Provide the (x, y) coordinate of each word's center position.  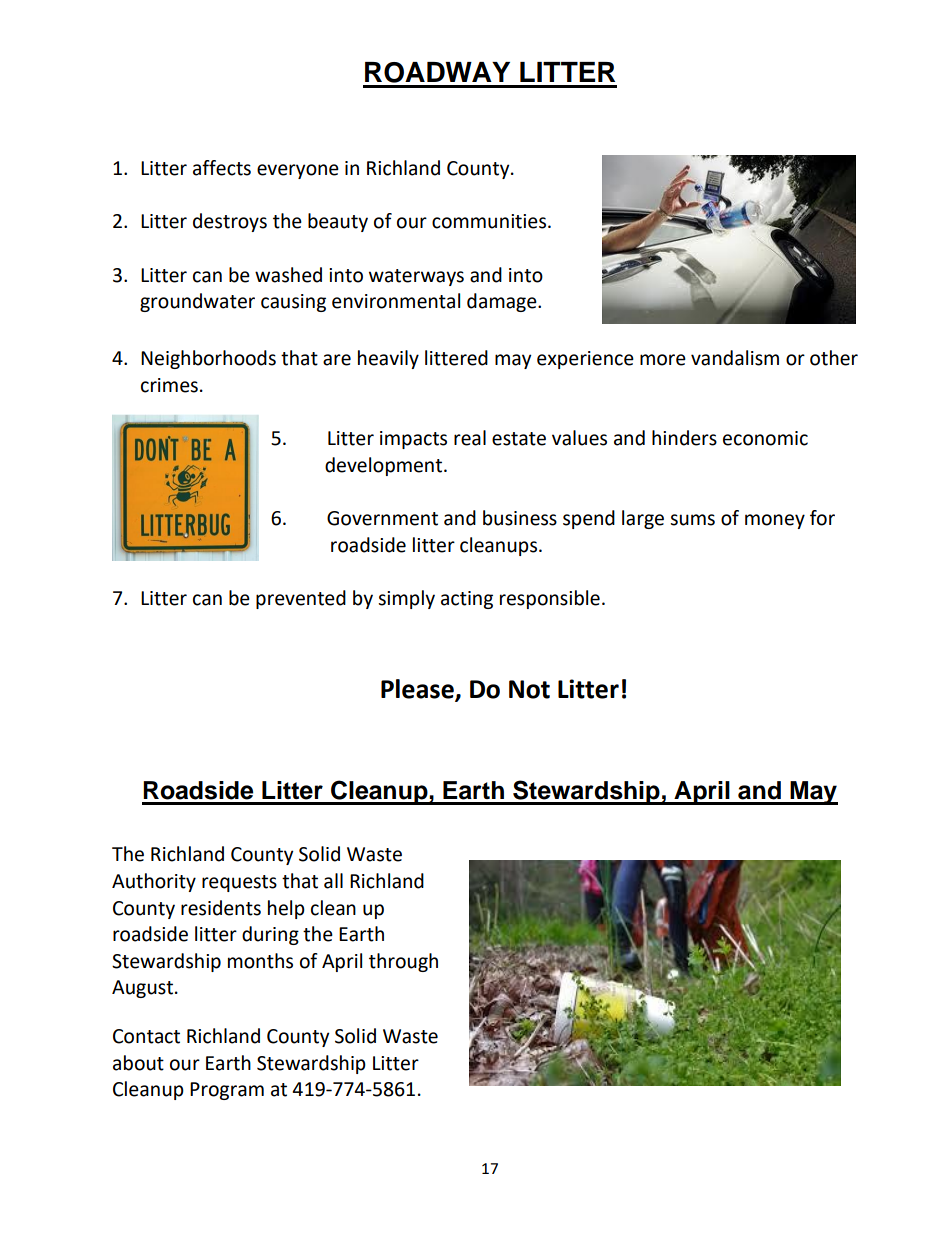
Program (227, 1091)
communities (489, 221)
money (775, 521)
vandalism (735, 358)
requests (239, 883)
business (520, 518)
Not (529, 689)
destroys (230, 222)
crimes (169, 385)
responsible (550, 599)
